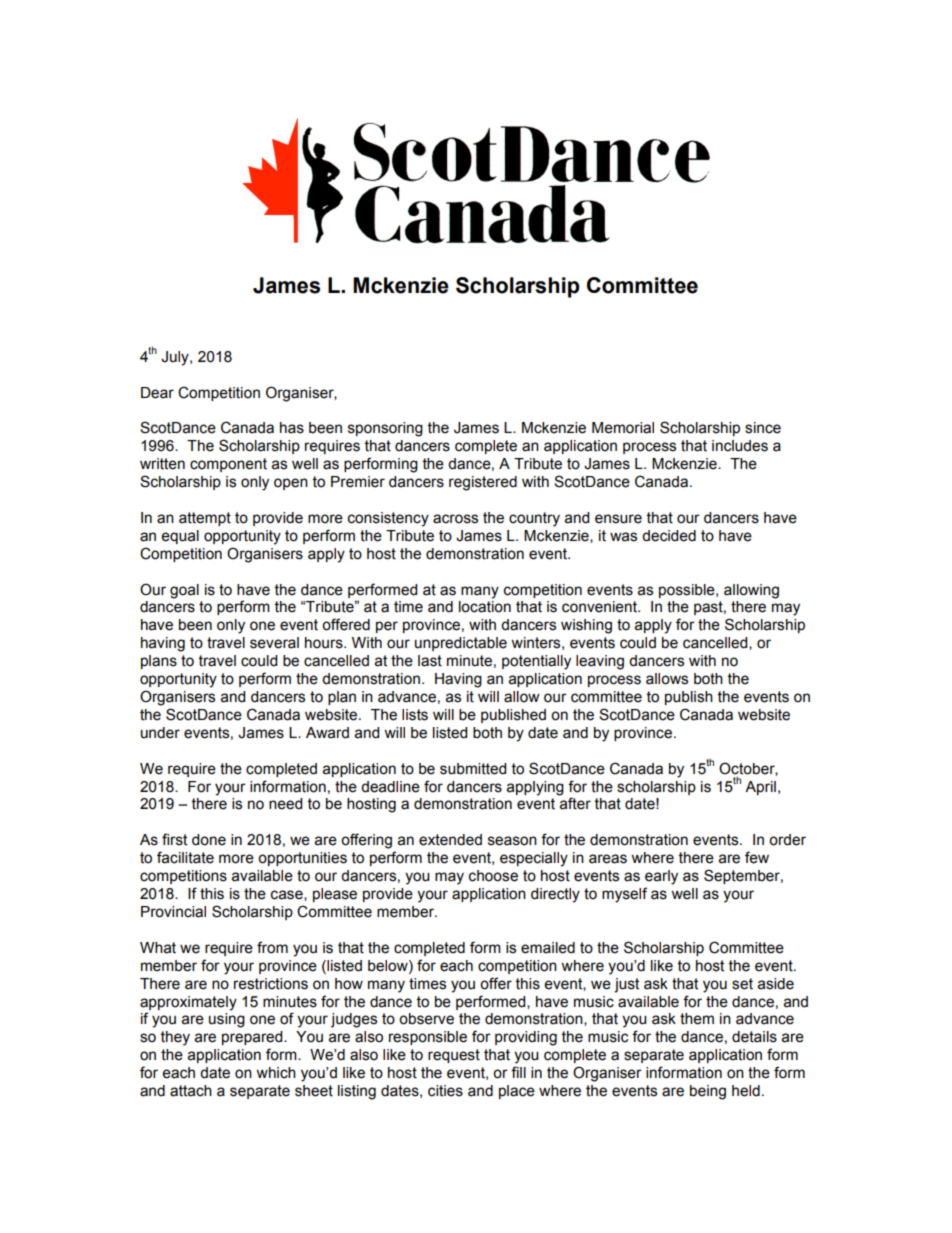 The height and width of the page is (1233, 952). What do you see at coordinates (276, 1073) in the page?
I see `which` at bounding box center [276, 1073].
